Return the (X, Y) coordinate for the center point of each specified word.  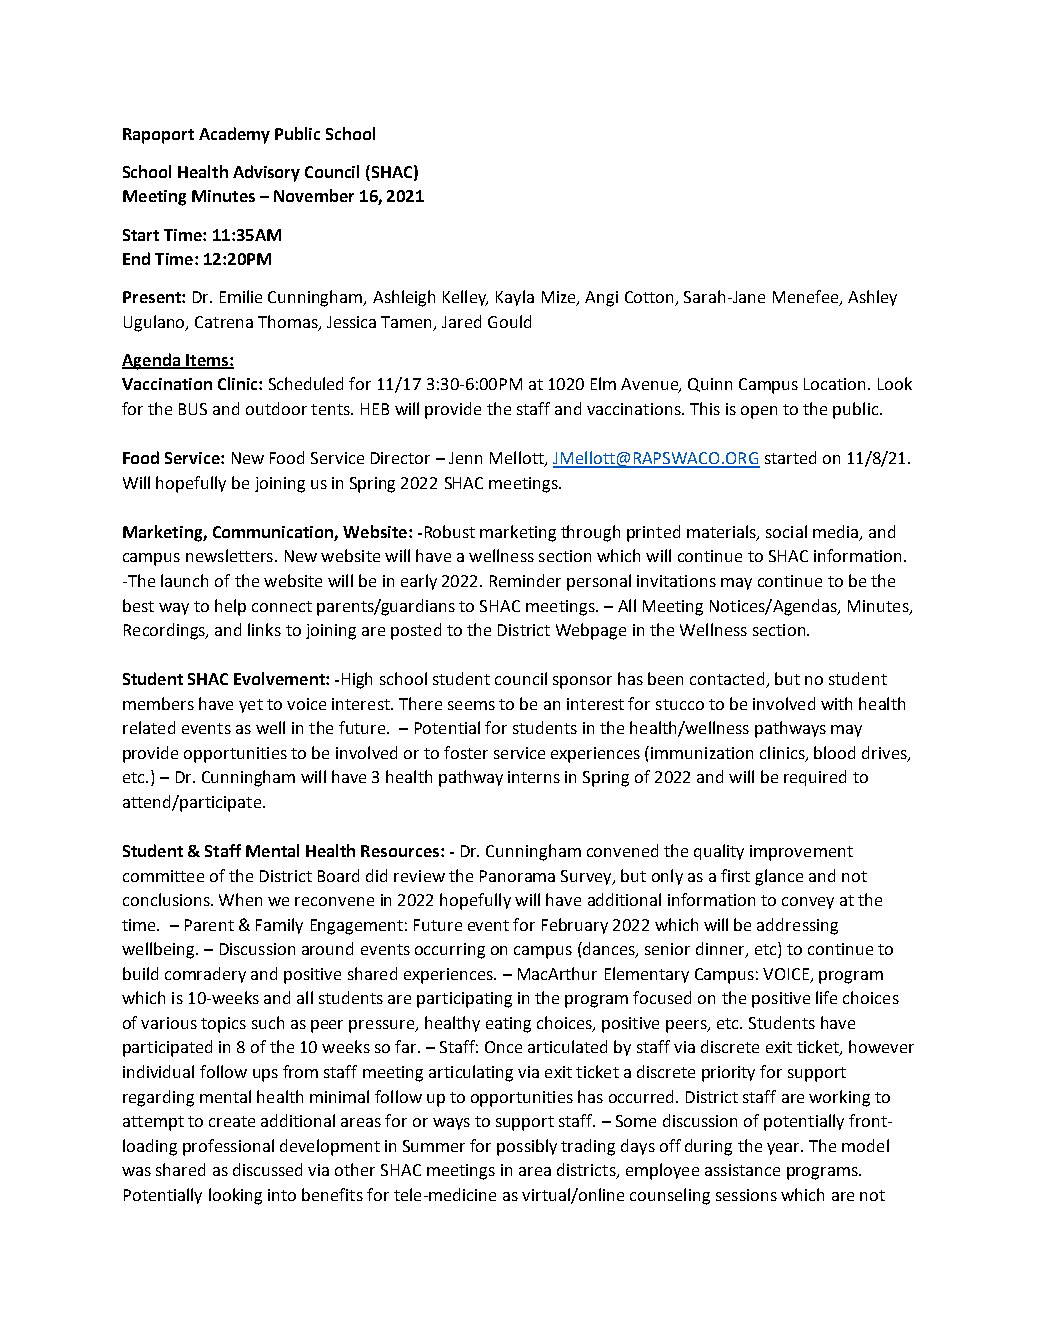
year (785, 1149)
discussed (267, 1169)
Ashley (872, 298)
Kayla (515, 298)
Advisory (266, 173)
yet (251, 706)
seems (471, 705)
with (836, 703)
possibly (527, 1147)
